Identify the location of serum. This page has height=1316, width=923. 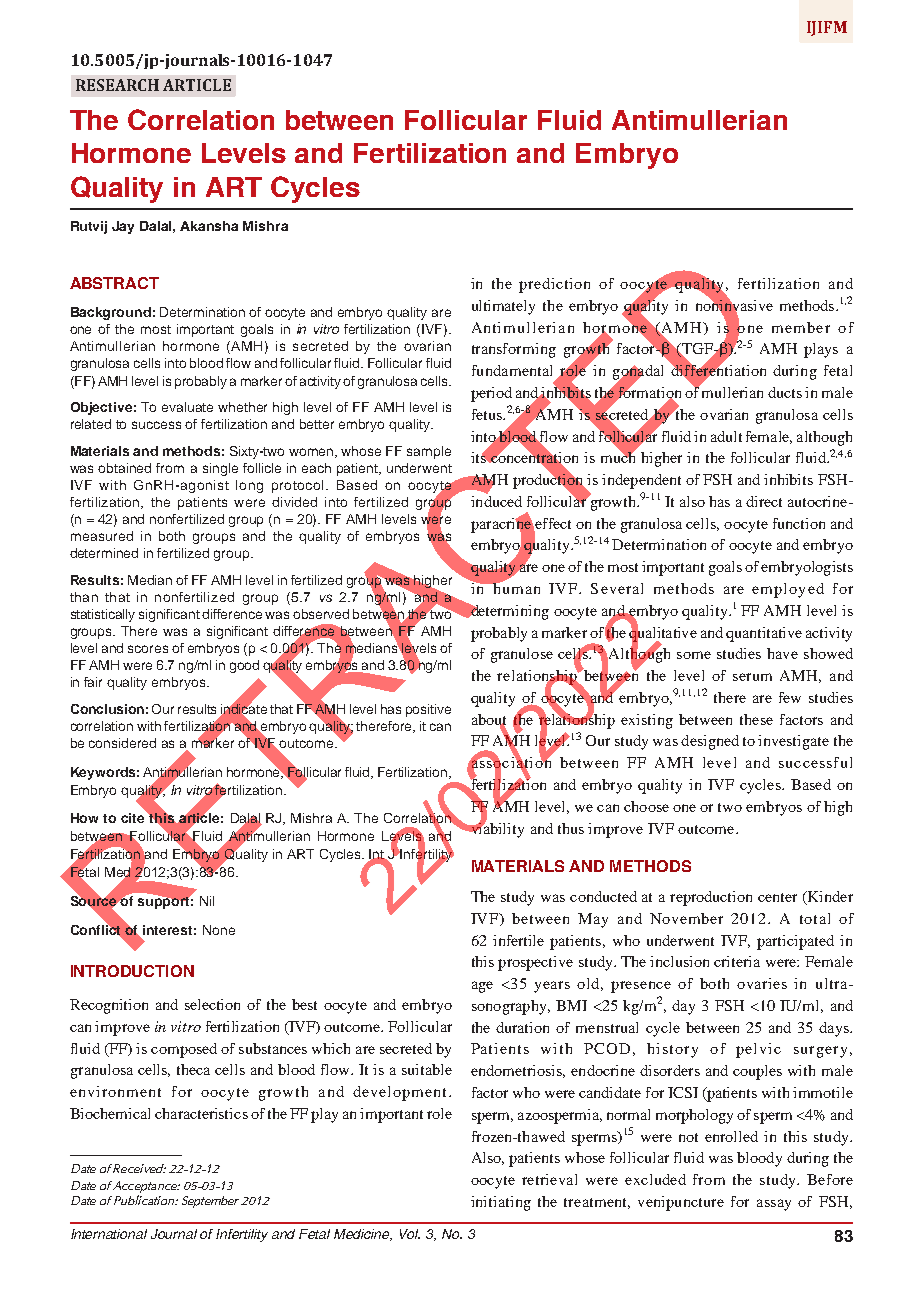
(752, 677).
